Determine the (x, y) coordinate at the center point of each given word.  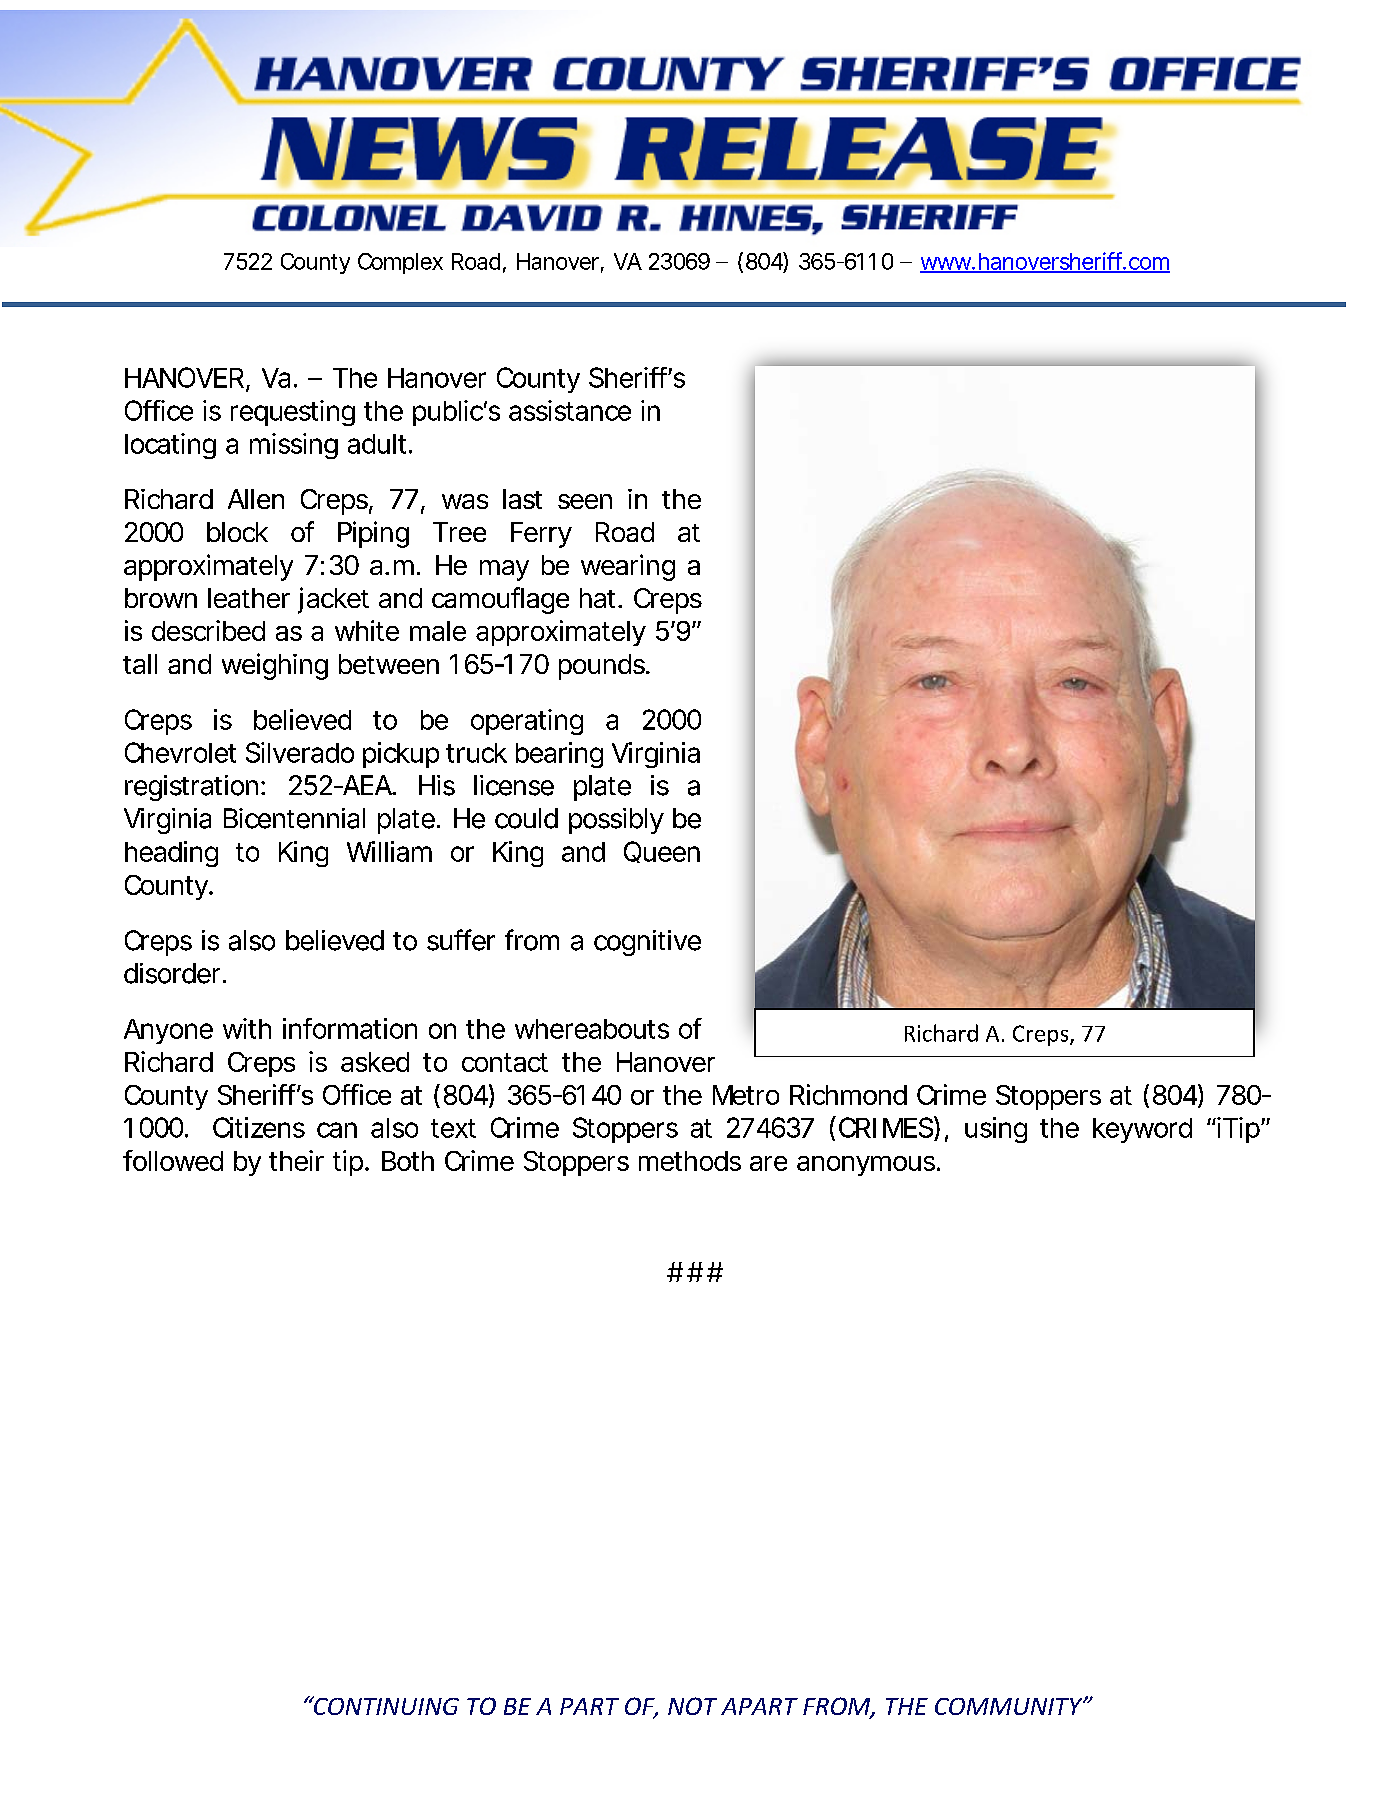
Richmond (848, 1094)
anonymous (868, 1166)
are (768, 1163)
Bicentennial (294, 818)
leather (249, 598)
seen (585, 501)
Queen (662, 852)
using (996, 1130)
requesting (293, 413)
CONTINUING (385, 1705)
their (296, 1160)
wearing (628, 567)
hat (601, 598)
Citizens (259, 1127)
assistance (570, 410)
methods (690, 1161)
